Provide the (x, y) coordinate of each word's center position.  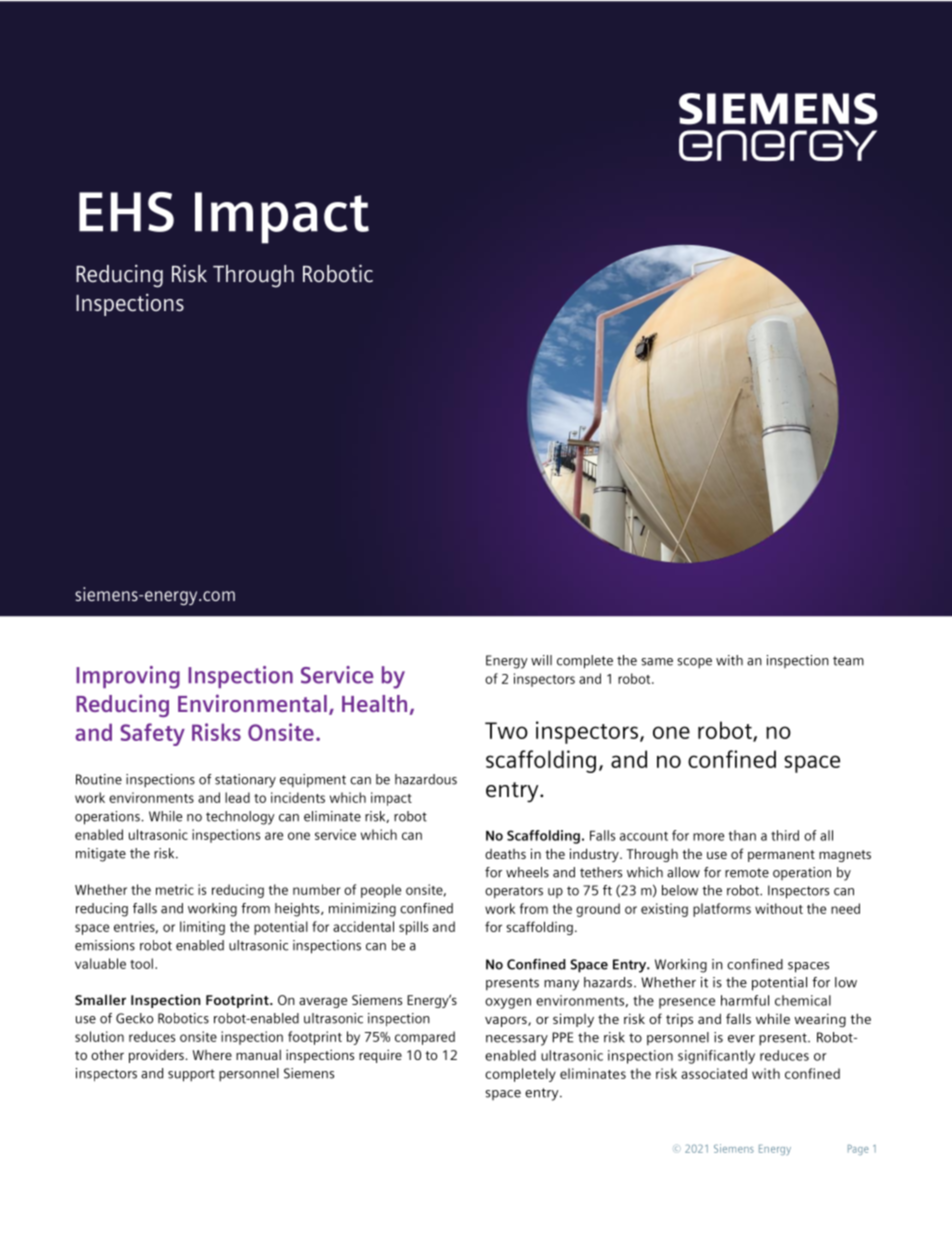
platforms (722, 910)
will (541, 660)
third (785, 835)
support (191, 1075)
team (848, 661)
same (657, 662)
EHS (126, 212)
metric (175, 889)
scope (695, 663)
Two (506, 730)
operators (514, 892)
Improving (128, 677)
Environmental (252, 703)
